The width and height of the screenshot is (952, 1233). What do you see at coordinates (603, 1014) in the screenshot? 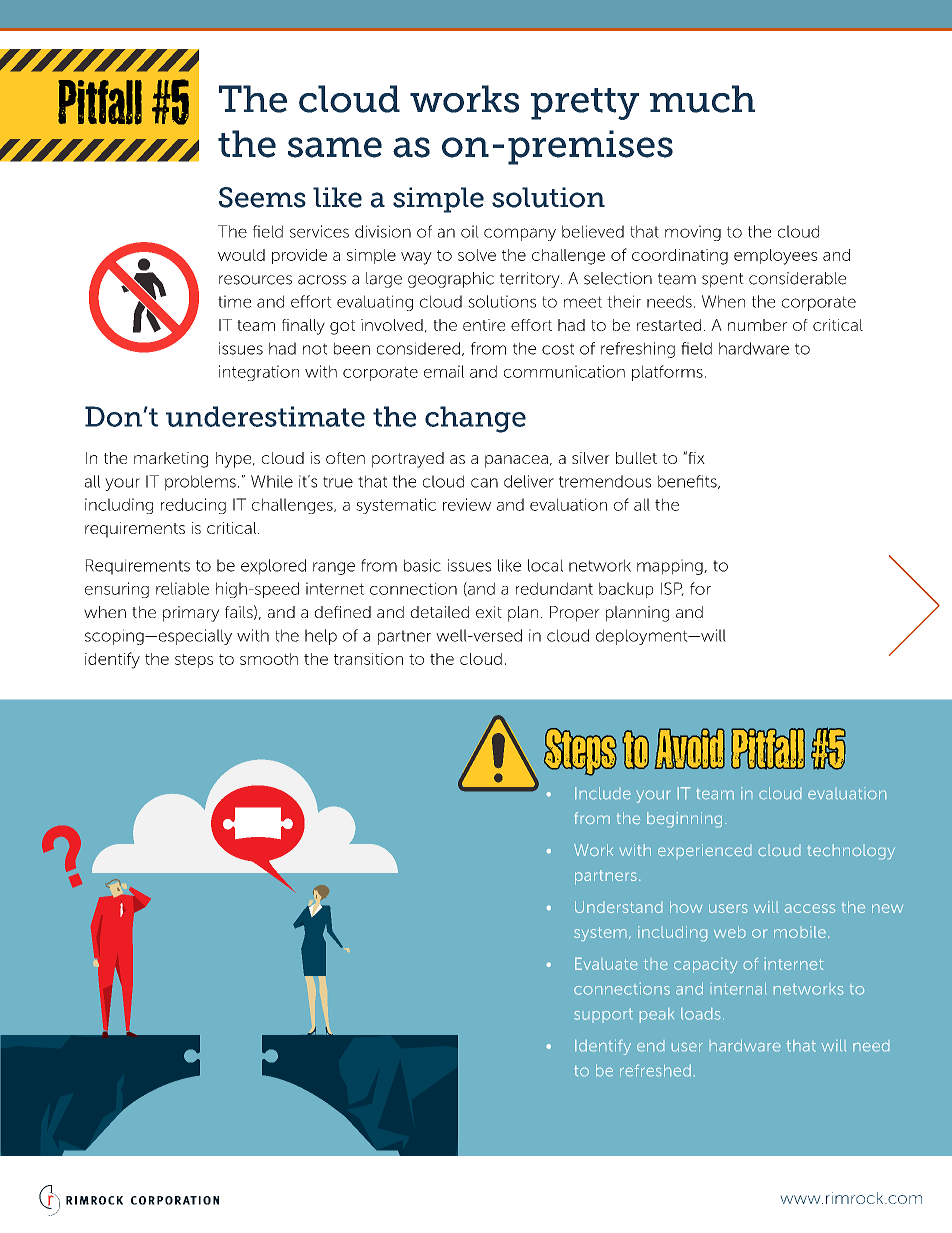
I see `support` at bounding box center [603, 1014].
